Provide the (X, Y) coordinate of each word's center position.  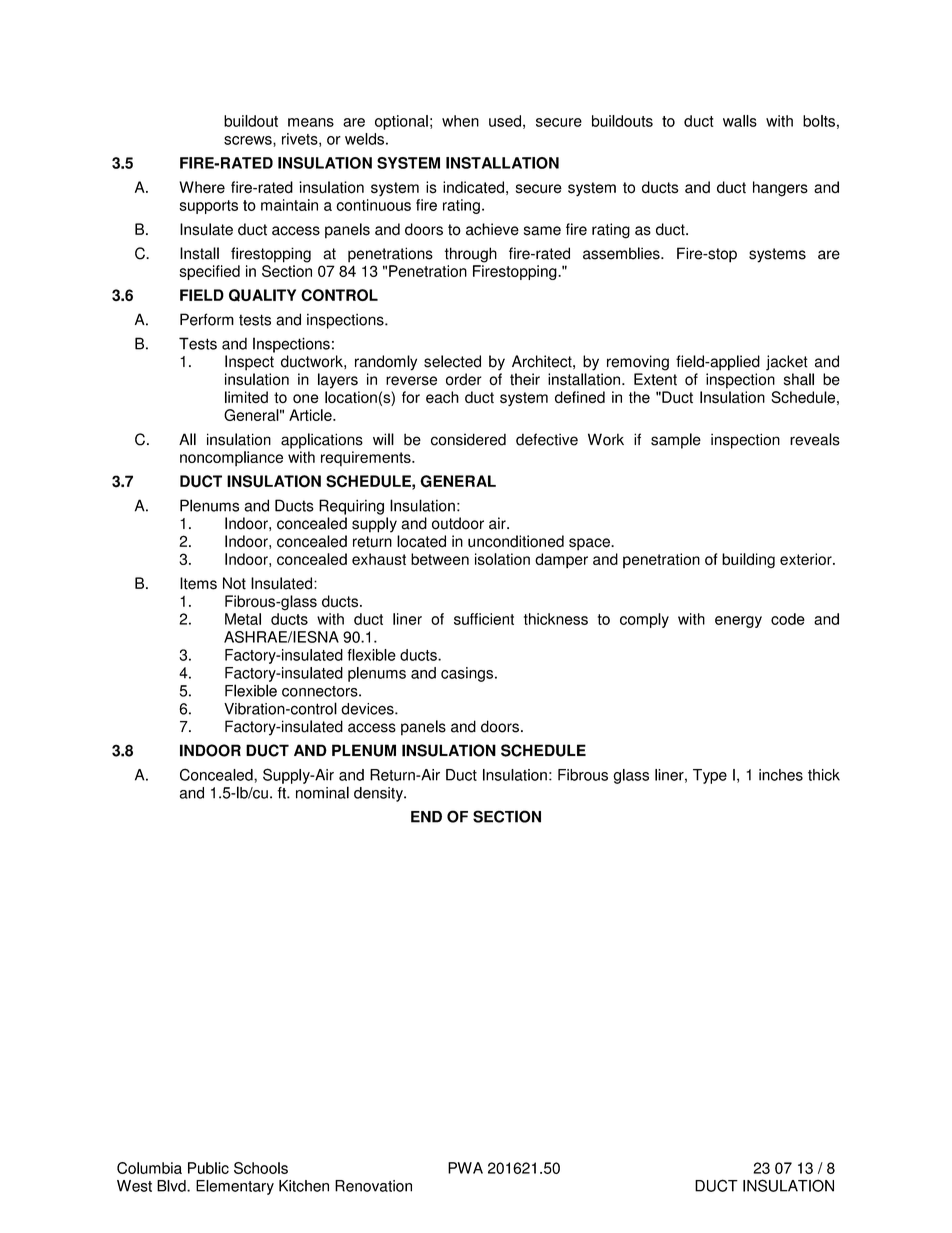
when (460, 121)
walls (740, 121)
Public (208, 1168)
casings (467, 674)
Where (202, 187)
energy (738, 622)
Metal (243, 619)
